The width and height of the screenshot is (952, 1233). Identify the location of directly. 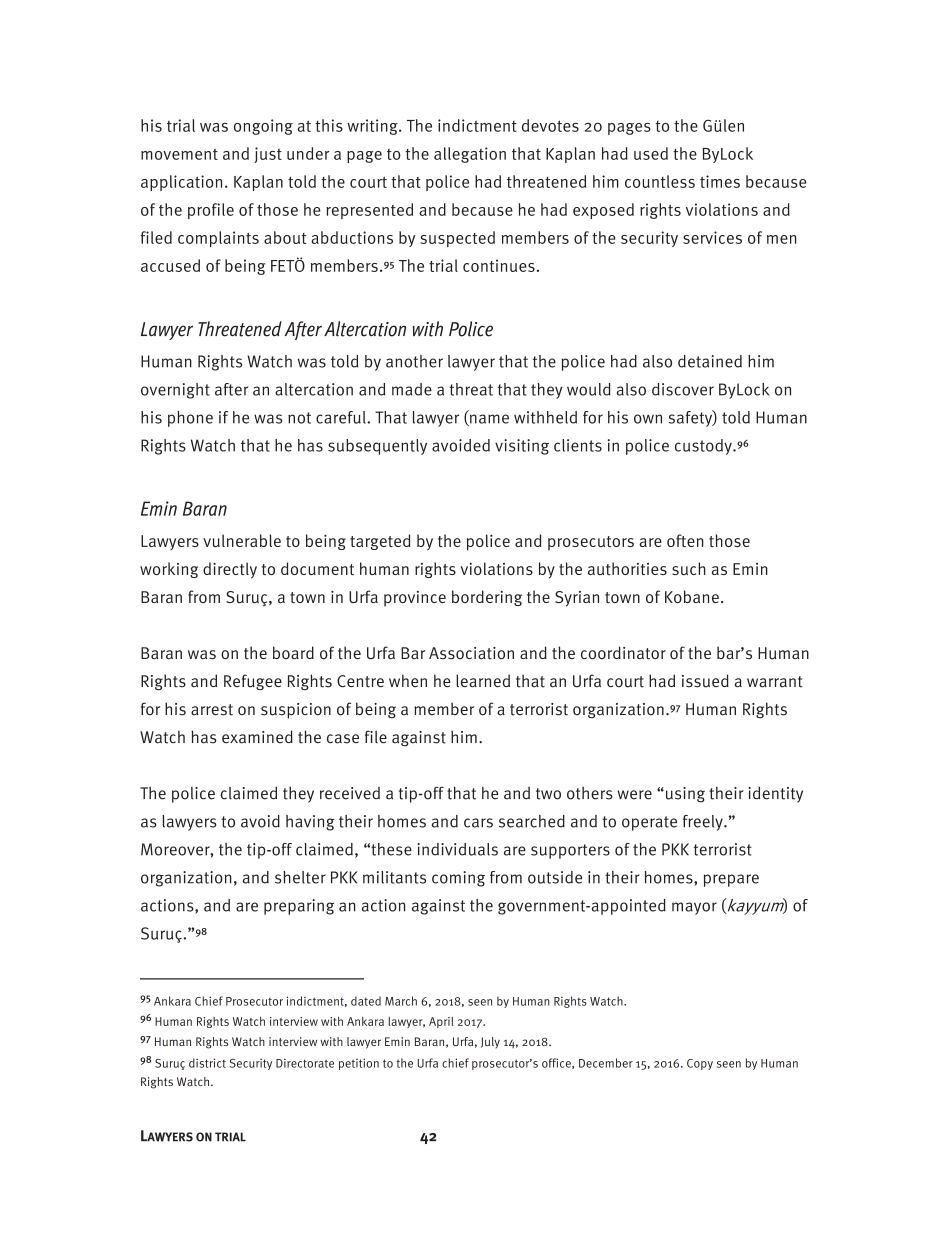
(230, 570).
